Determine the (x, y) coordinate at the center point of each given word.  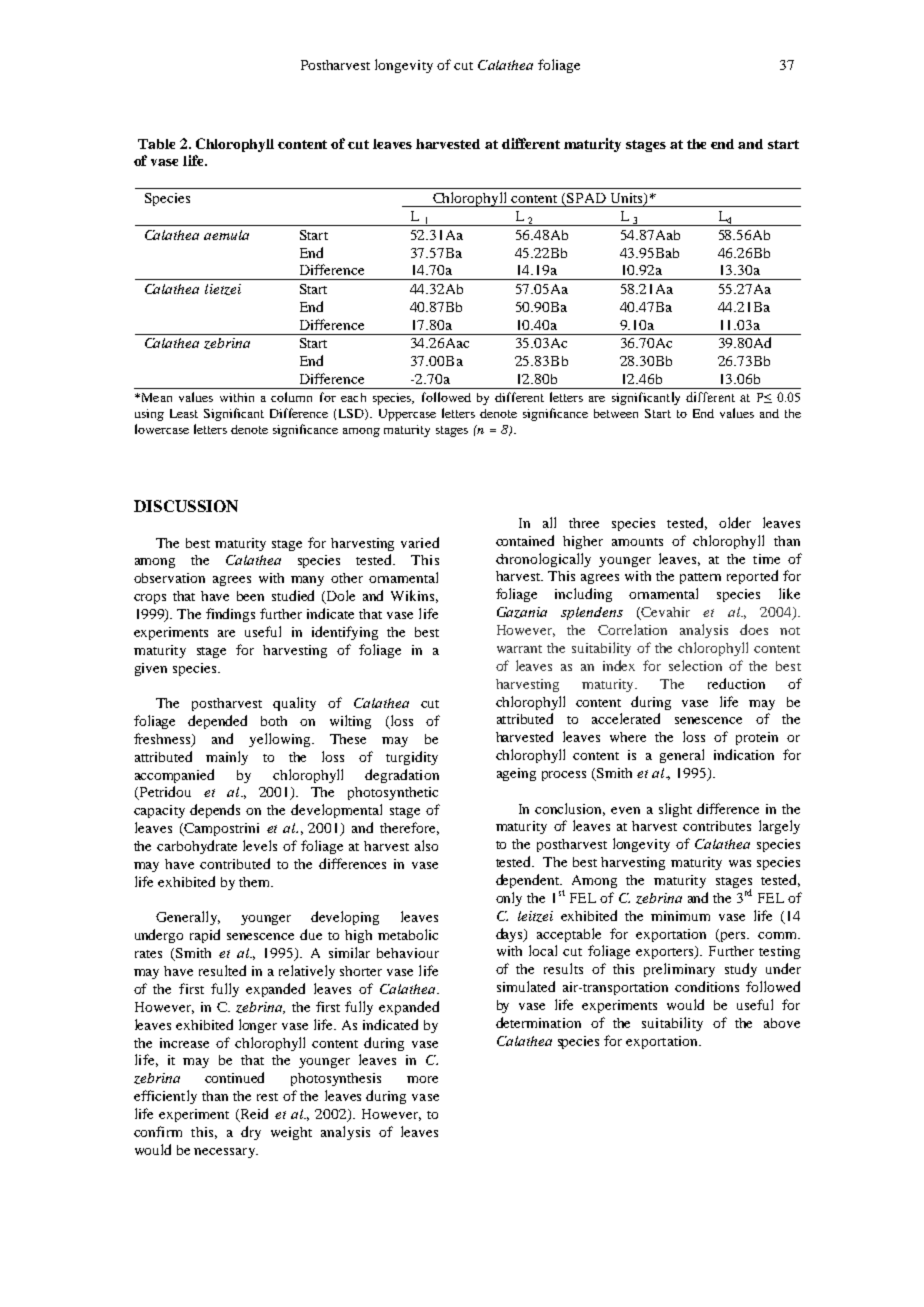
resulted (222, 970)
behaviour (408, 953)
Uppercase (407, 415)
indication (744, 754)
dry (251, 1133)
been (250, 596)
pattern (700, 578)
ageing (516, 774)
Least (184, 413)
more (422, 1079)
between (616, 413)
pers (733, 935)
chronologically (543, 560)
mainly (227, 758)
